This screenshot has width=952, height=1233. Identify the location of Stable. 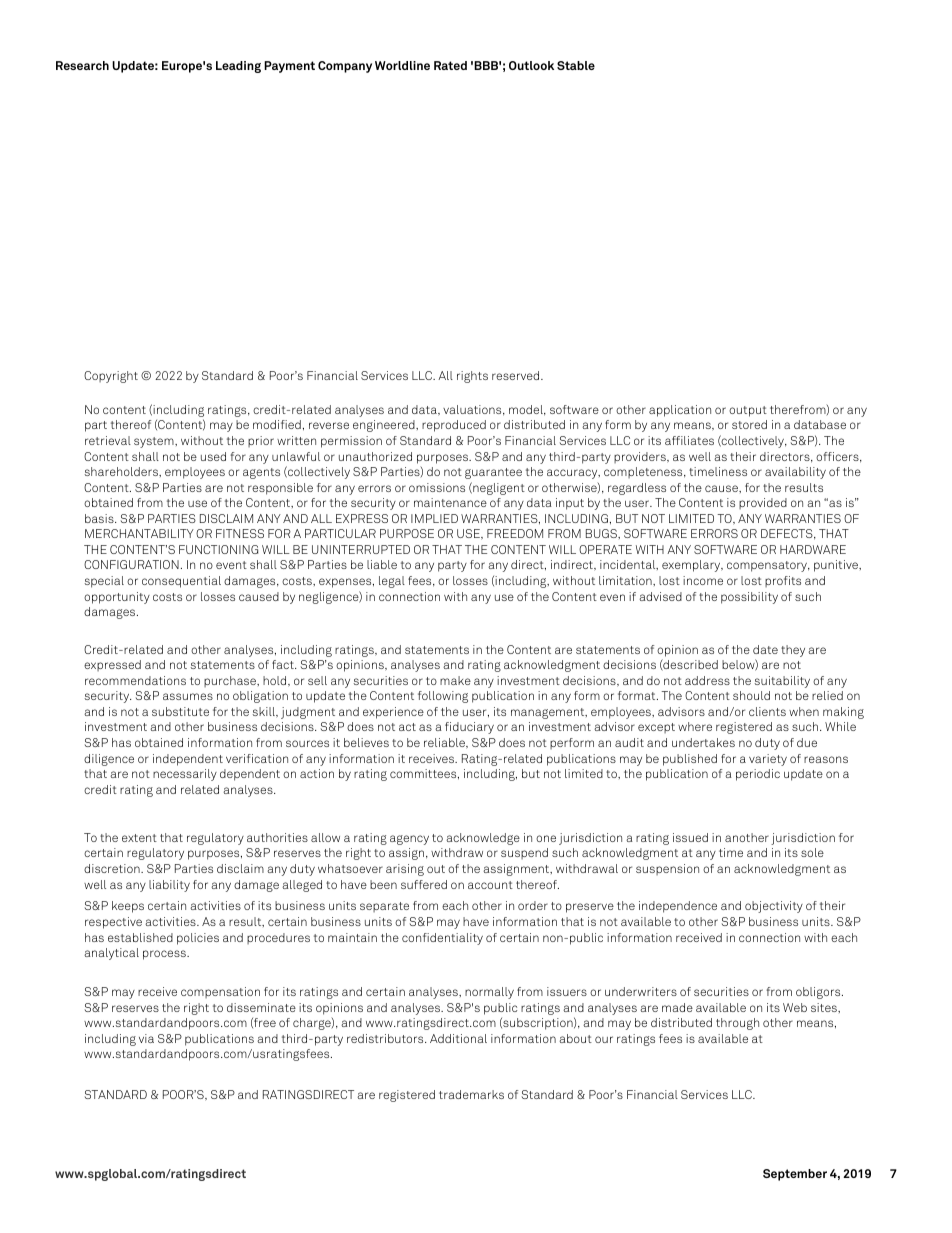
(576, 65).
